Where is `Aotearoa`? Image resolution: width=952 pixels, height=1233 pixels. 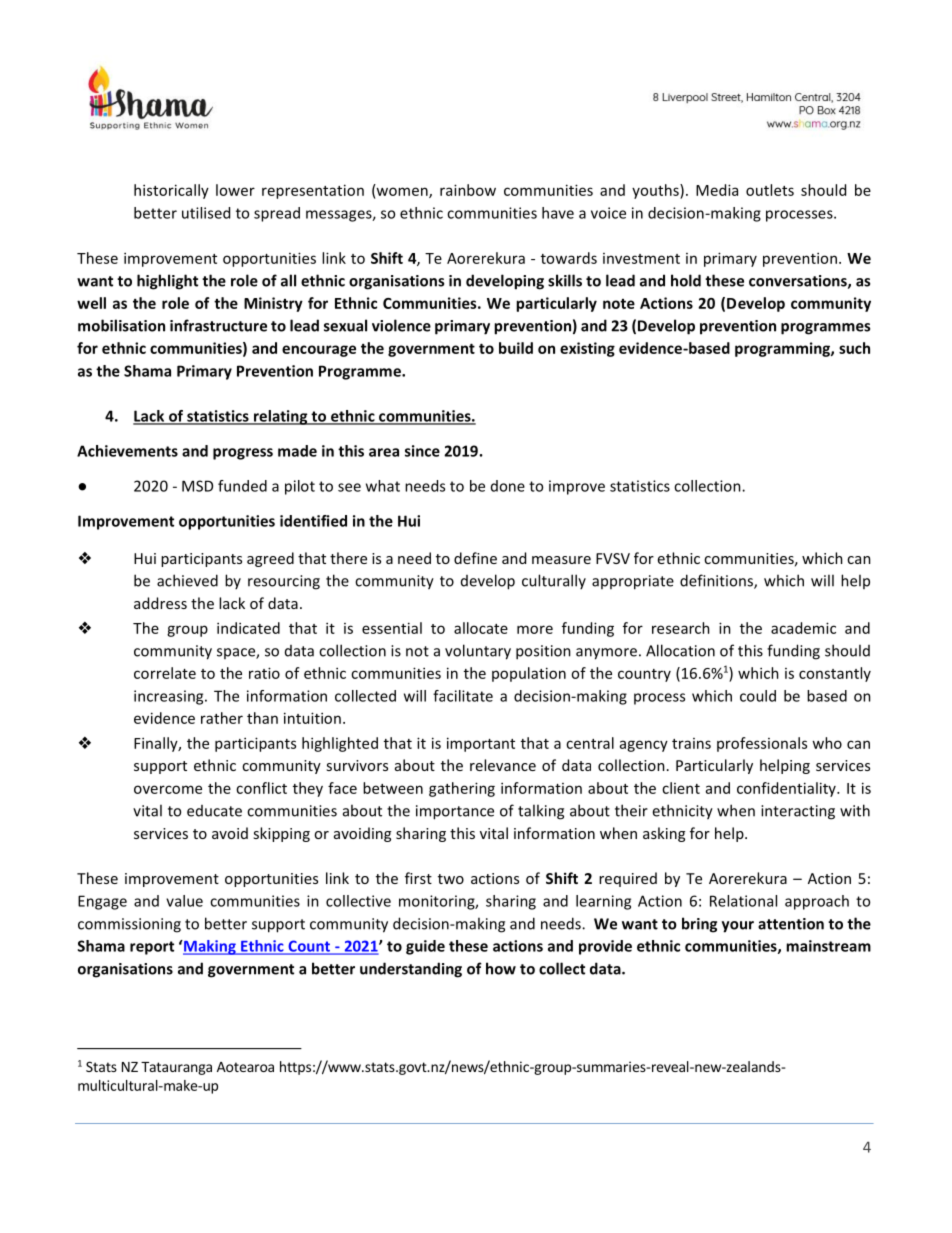 Aotearoa is located at coordinates (245, 1067).
